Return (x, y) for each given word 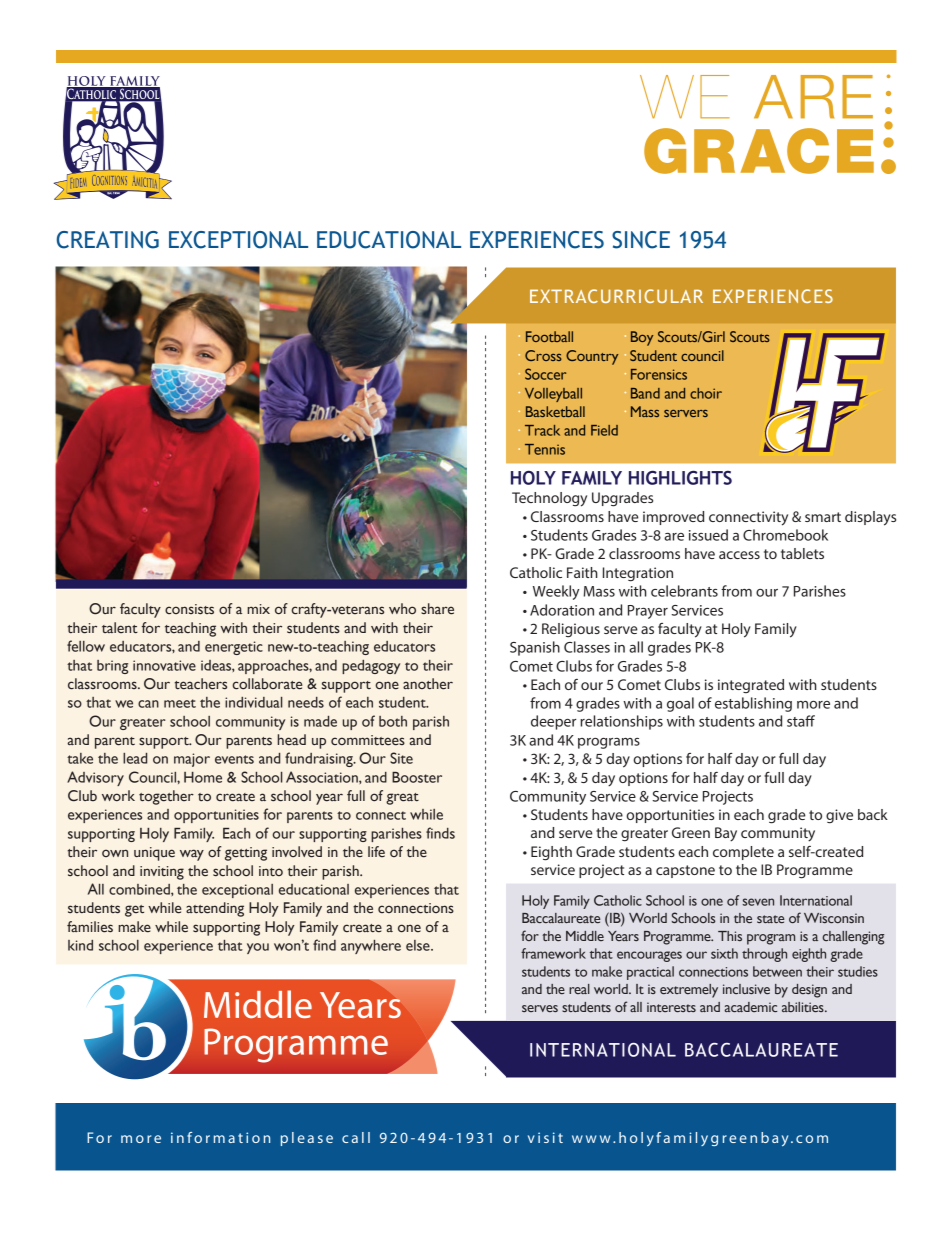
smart (823, 517)
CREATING (108, 240)
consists (189, 609)
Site (401, 758)
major (192, 760)
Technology (549, 499)
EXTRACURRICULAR (616, 296)
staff (801, 721)
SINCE (641, 240)
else (419, 945)
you (258, 948)
